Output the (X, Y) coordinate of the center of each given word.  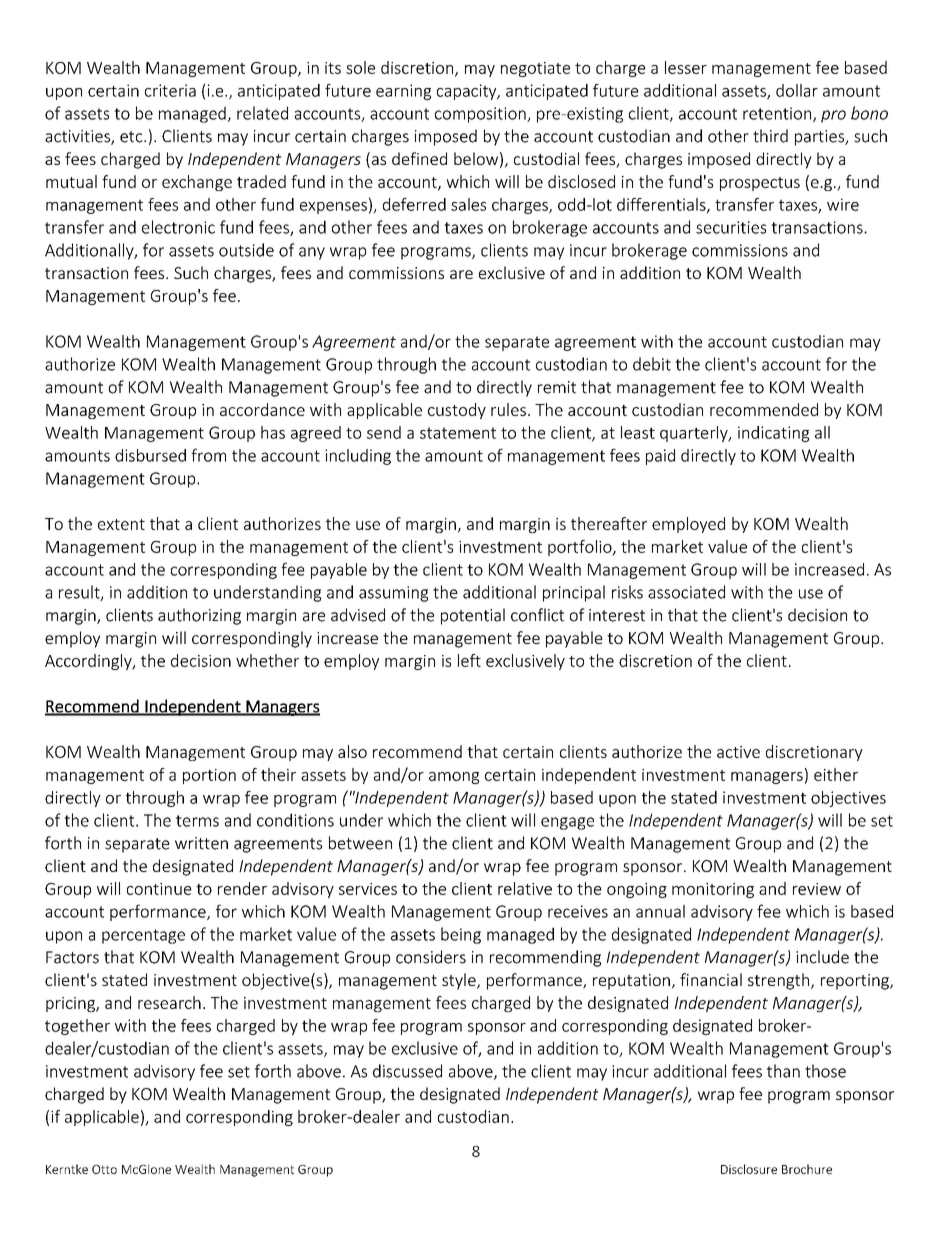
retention (778, 114)
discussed (407, 1071)
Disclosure (749, 1169)
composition (481, 115)
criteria (170, 90)
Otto (104, 1169)
